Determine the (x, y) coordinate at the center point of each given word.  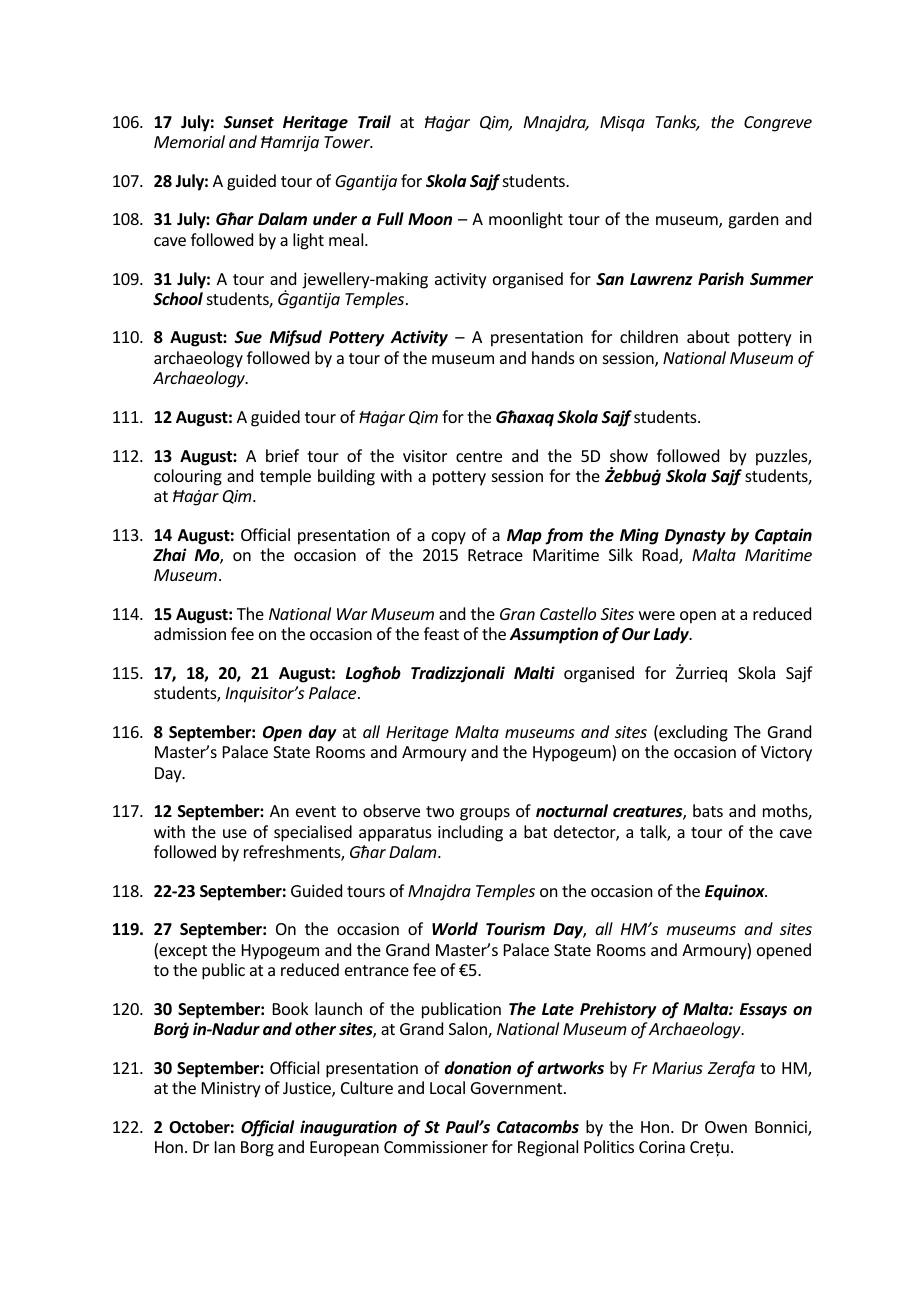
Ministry (231, 1090)
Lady (672, 635)
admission (190, 633)
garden (753, 220)
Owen (726, 1127)
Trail (374, 121)
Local (447, 1087)
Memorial (189, 141)
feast (441, 633)
